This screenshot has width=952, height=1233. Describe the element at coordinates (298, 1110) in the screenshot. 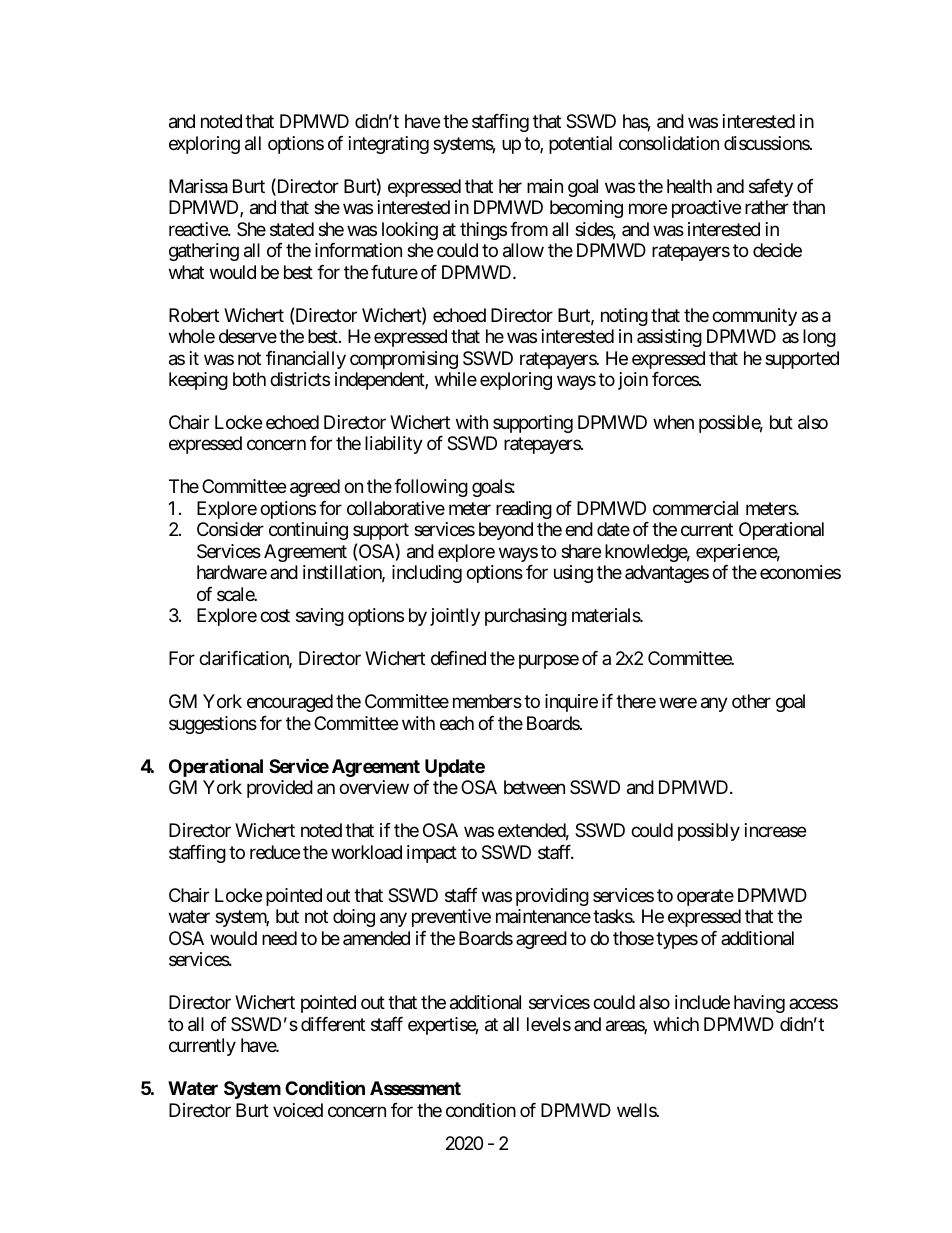

I see `voiced` at that location.
